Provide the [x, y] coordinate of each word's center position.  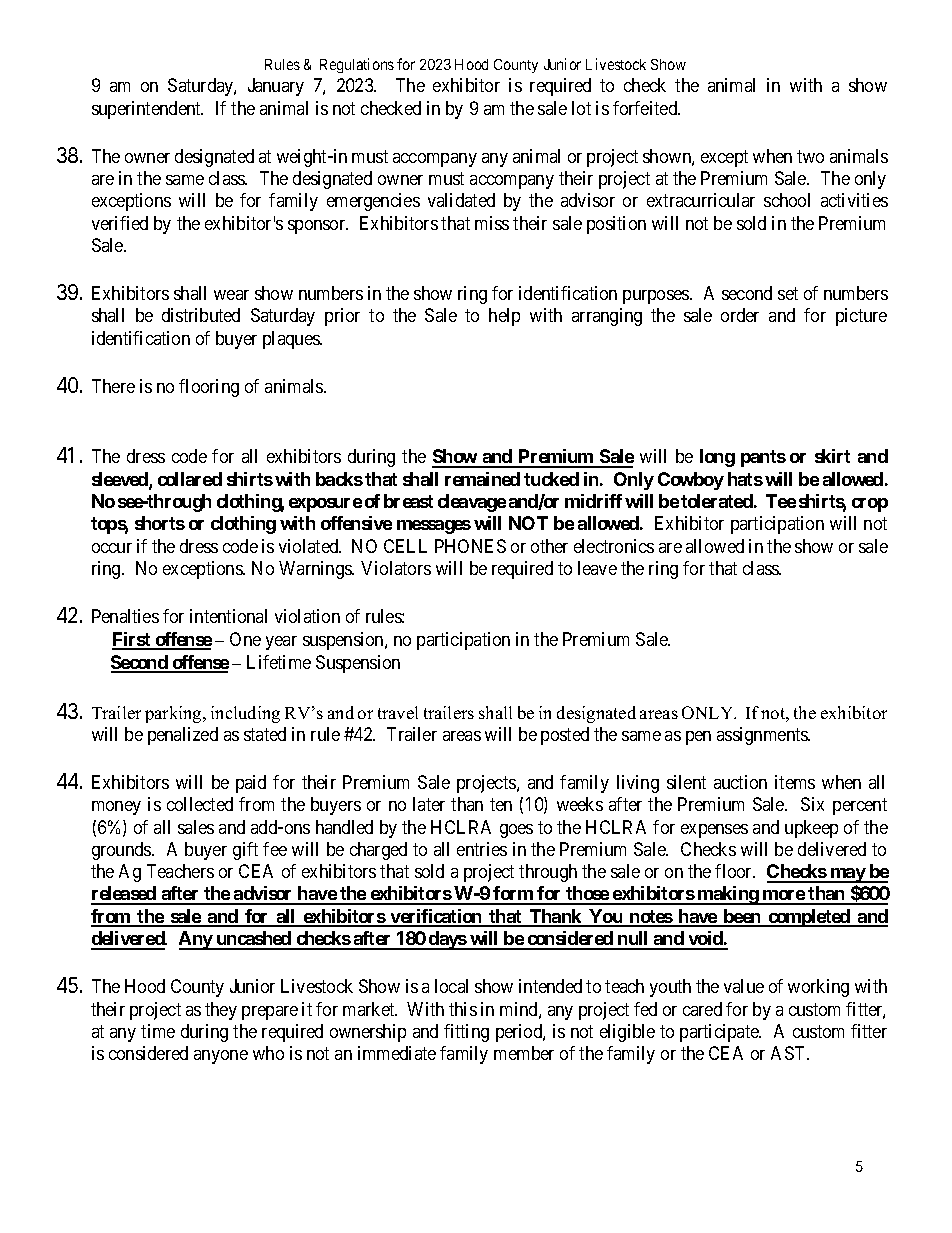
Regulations [357, 65]
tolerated [717, 501]
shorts [160, 523]
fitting [466, 1033]
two [810, 156]
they [221, 1011]
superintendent [147, 110]
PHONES [470, 546]
